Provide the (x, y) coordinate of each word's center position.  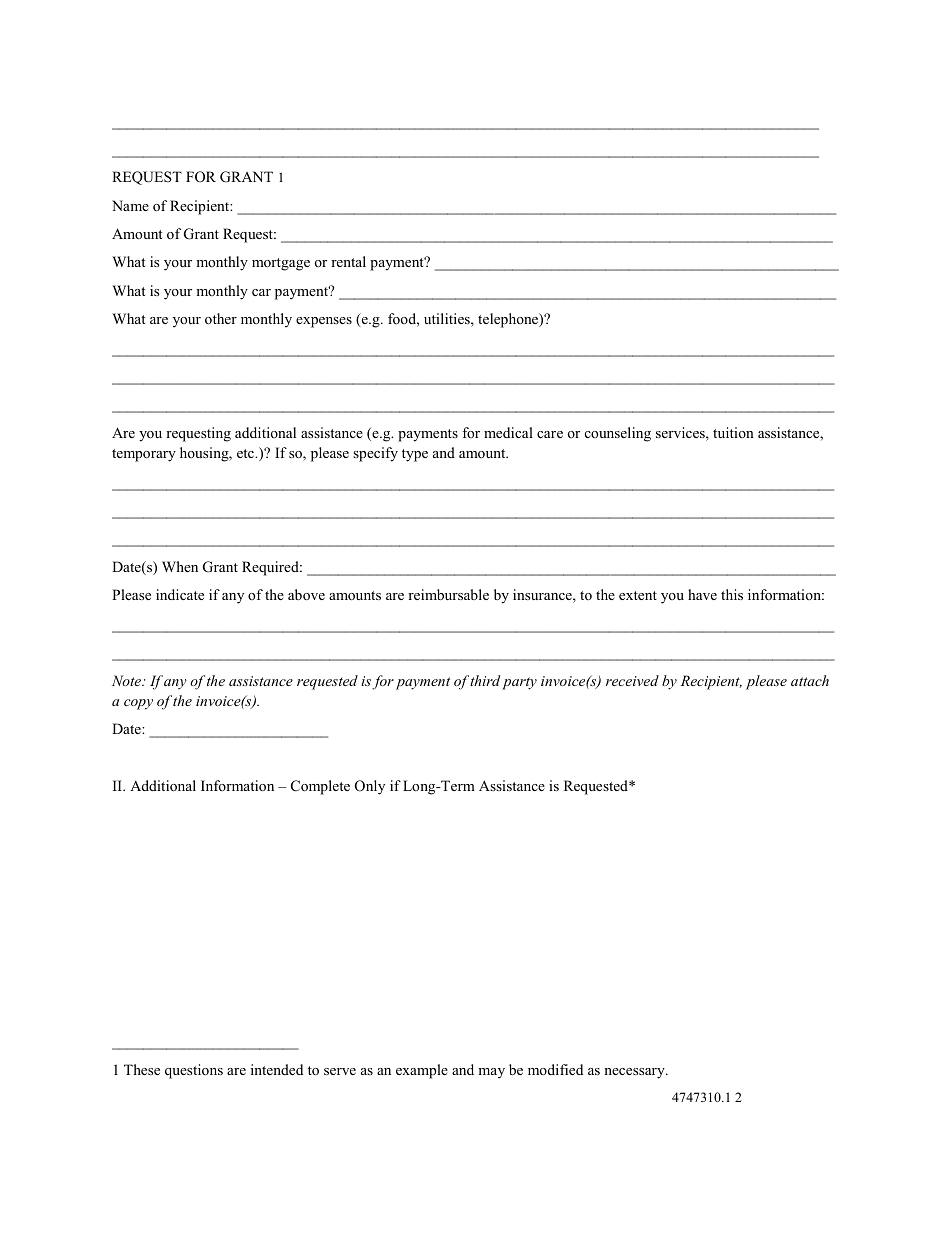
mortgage (281, 264)
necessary (635, 1073)
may (491, 1073)
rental (348, 261)
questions (194, 1071)
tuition (733, 432)
